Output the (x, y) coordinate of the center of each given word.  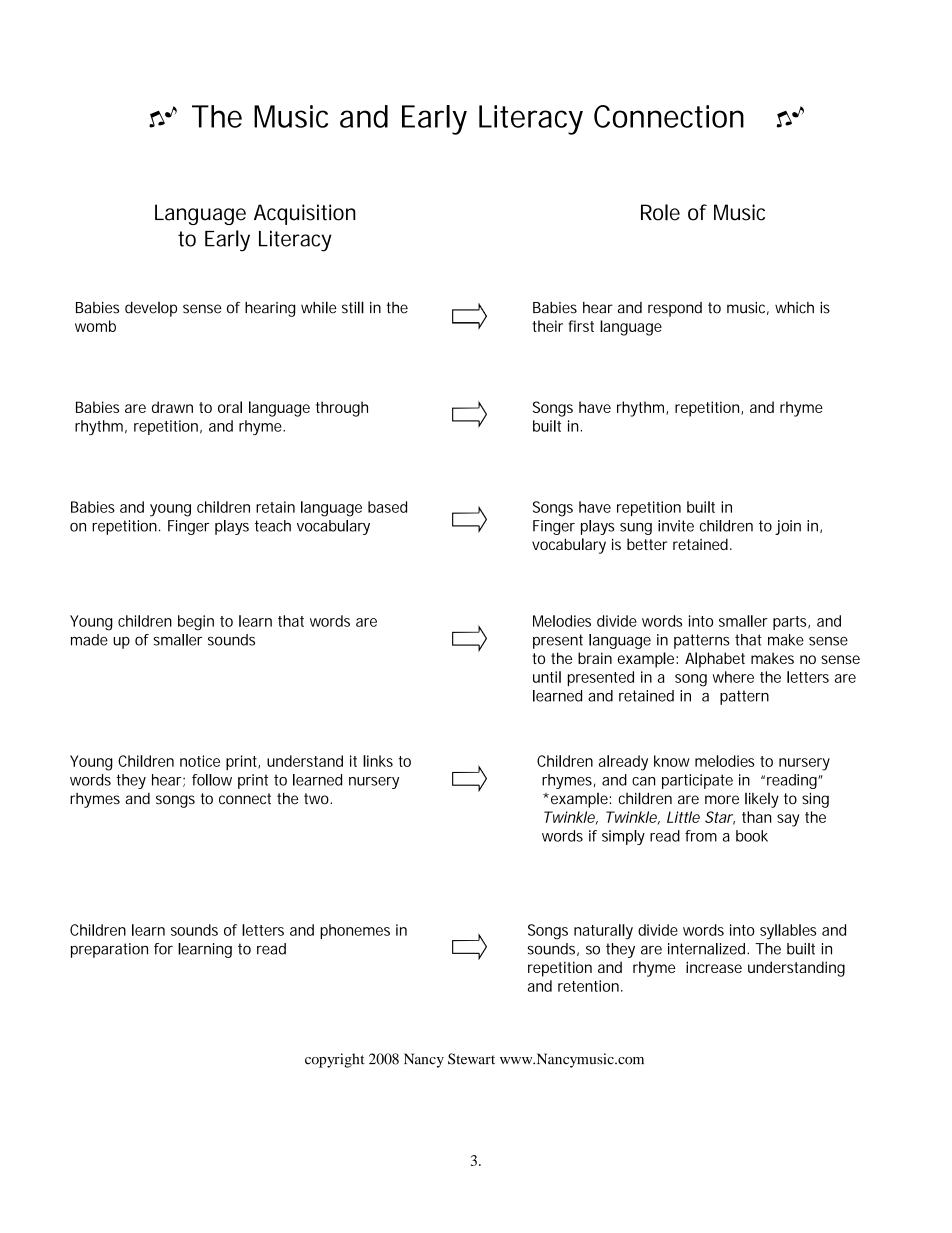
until (547, 677)
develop (151, 309)
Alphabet (715, 660)
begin (196, 623)
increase (714, 967)
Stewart (471, 1059)
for (163, 949)
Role (660, 212)
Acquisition (305, 214)
